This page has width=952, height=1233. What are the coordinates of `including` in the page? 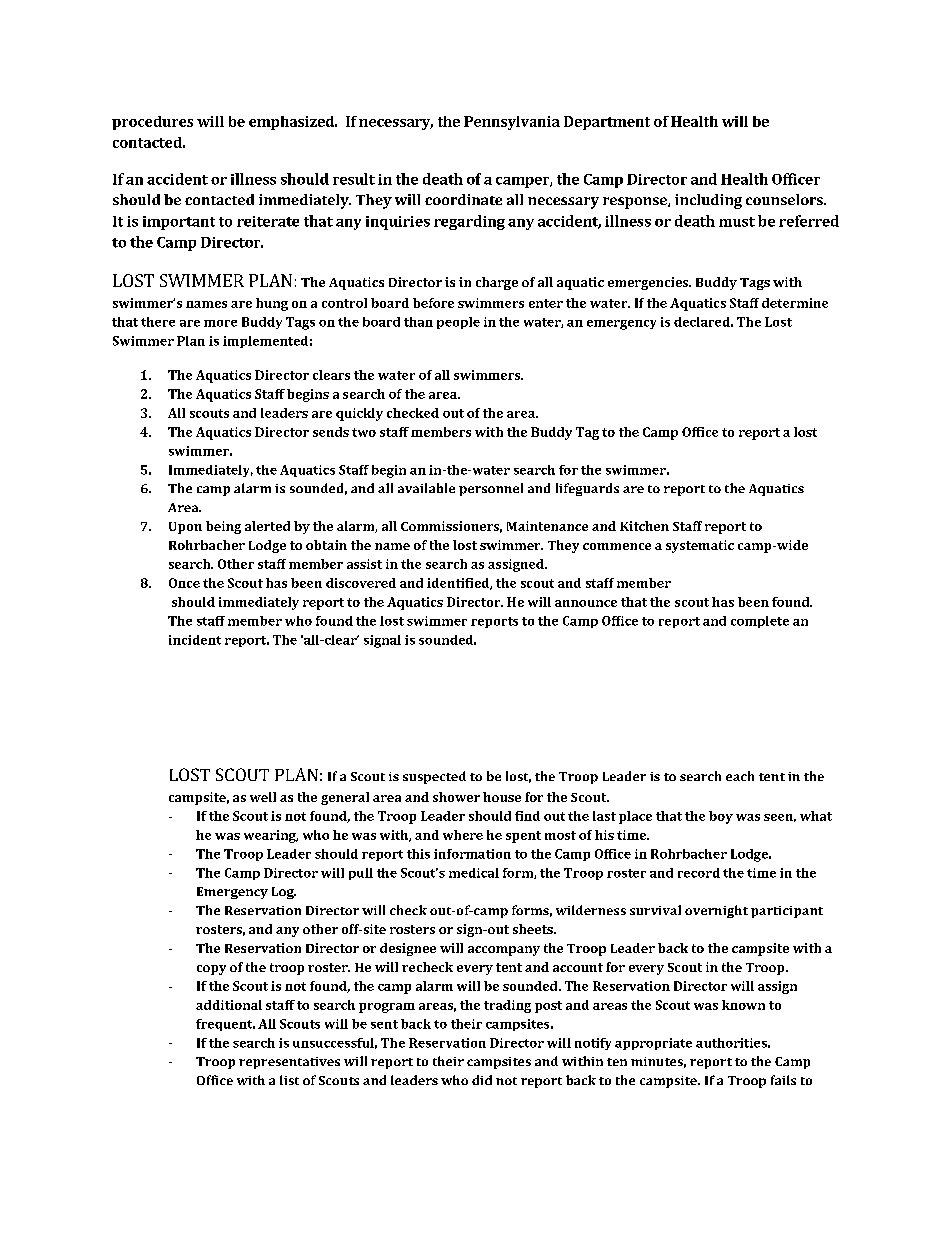 It's located at (708, 201).
